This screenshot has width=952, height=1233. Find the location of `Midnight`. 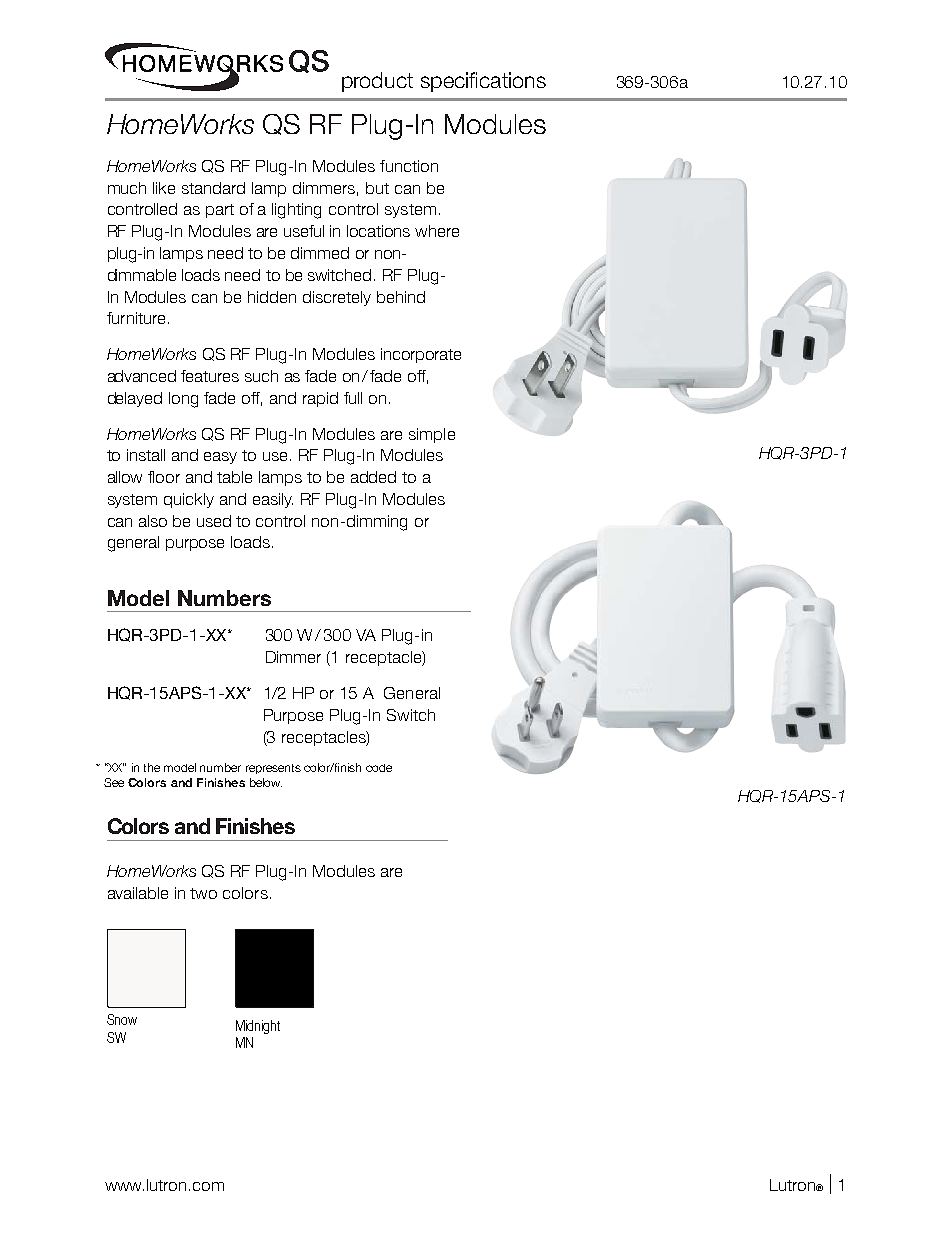

Midnight is located at coordinates (258, 1027).
